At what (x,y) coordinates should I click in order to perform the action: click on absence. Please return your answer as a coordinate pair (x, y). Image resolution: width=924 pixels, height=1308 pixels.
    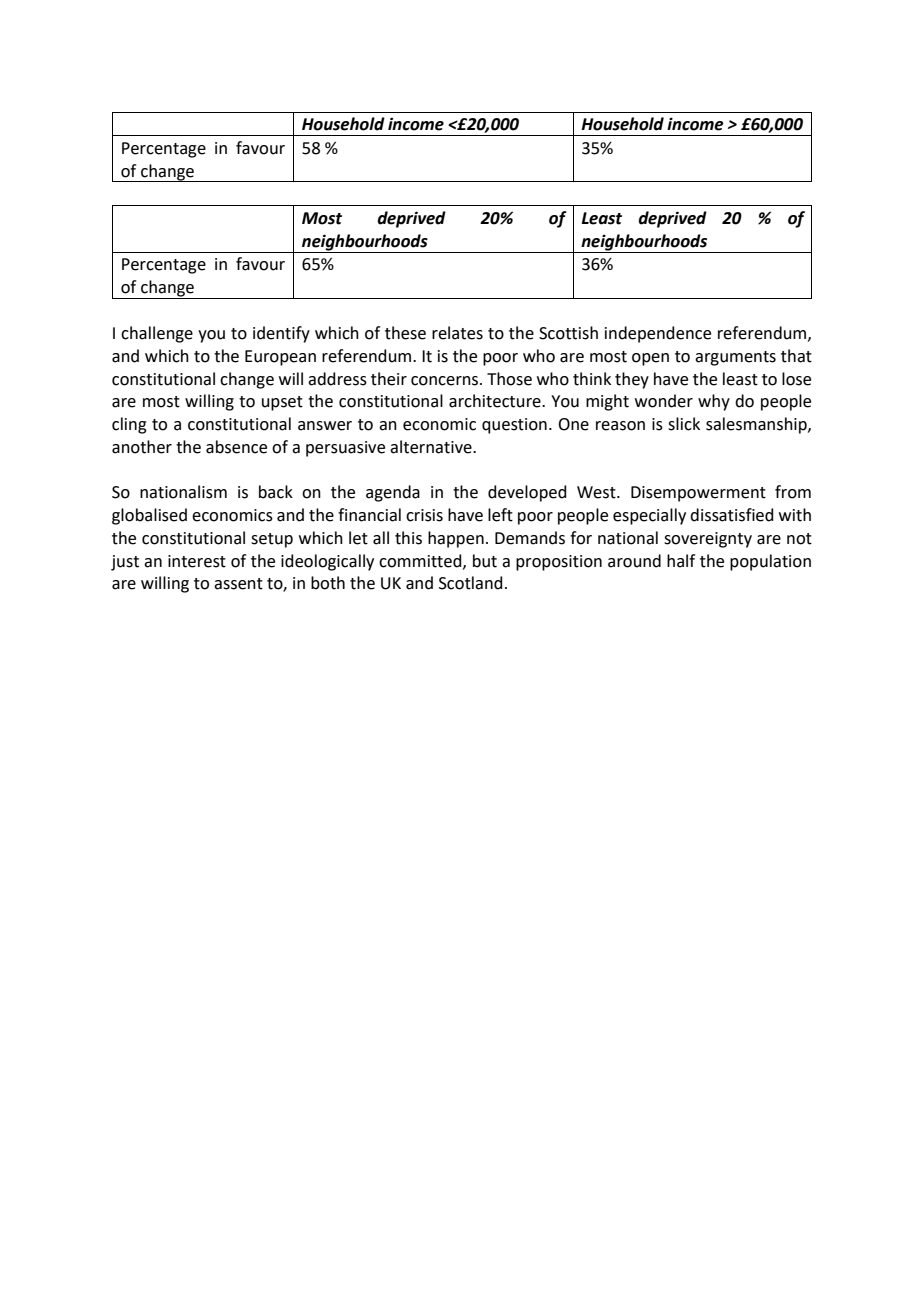
    Looking at the image, I should click on (236, 447).
